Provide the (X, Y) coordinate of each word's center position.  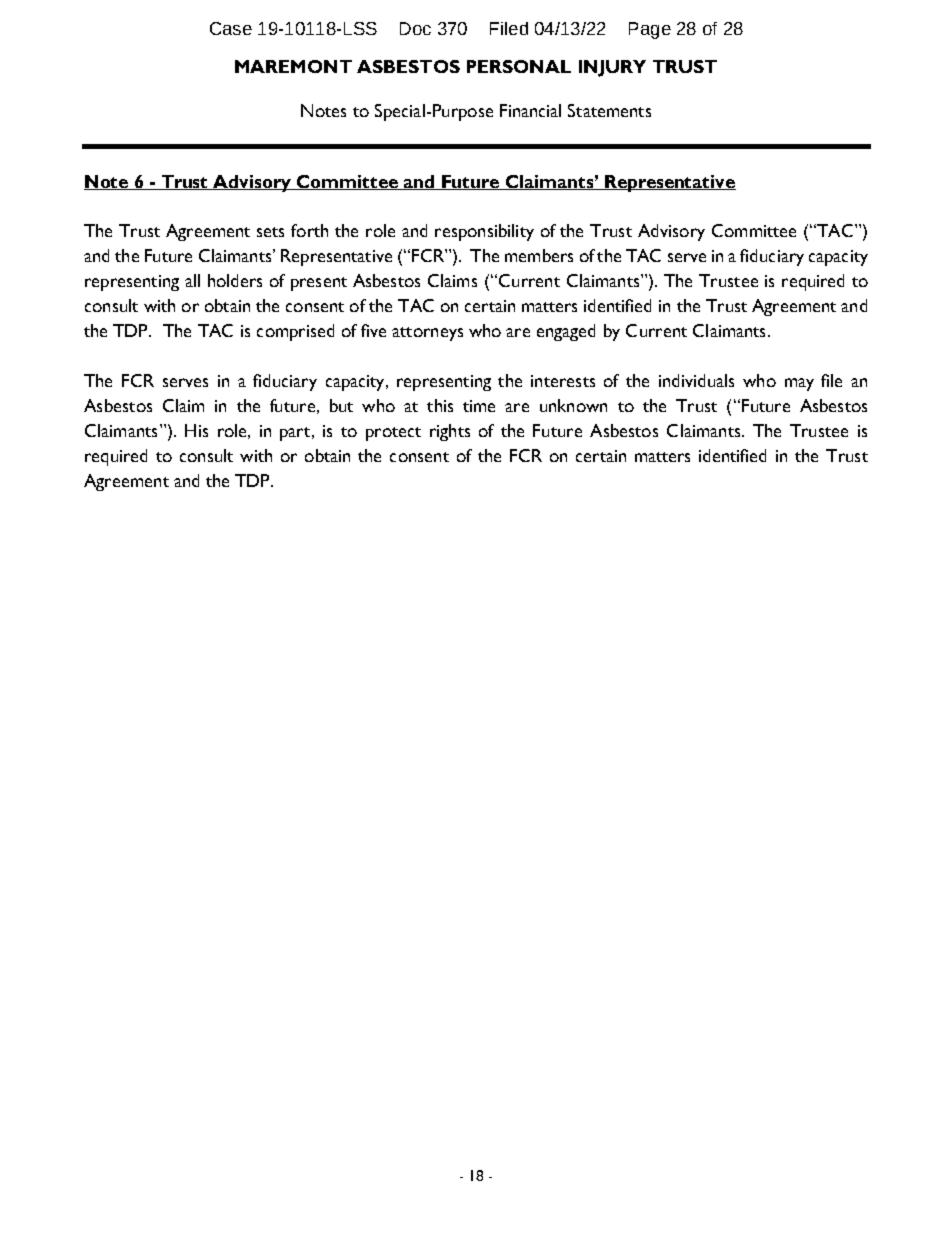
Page (650, 30)
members (539, 255)
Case (231, 28)
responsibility (484, 232)
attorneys (427, 334)
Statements (609, 110)
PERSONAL (519, 66)
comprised (295, 332)
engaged (566, 332)
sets (270, 232)
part (296, 434)
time (479, 406)
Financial (530, 110)
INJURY (612, 68)
